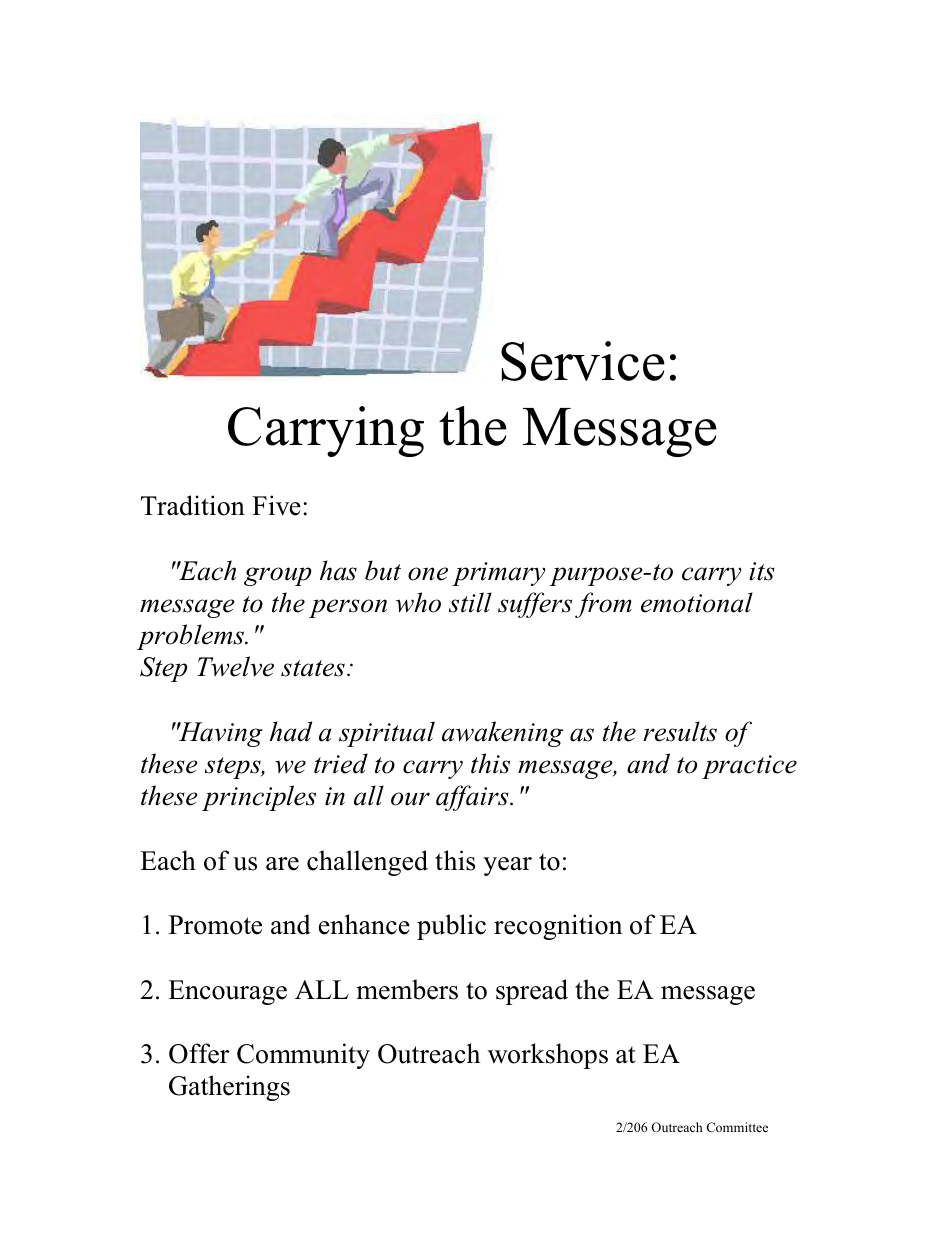 This screenshot has height=1233, width=952. What do you see at coordinates (229, 1088) in the screenshot?
I see `Gatherings` at bounding box center [229, 1088].
